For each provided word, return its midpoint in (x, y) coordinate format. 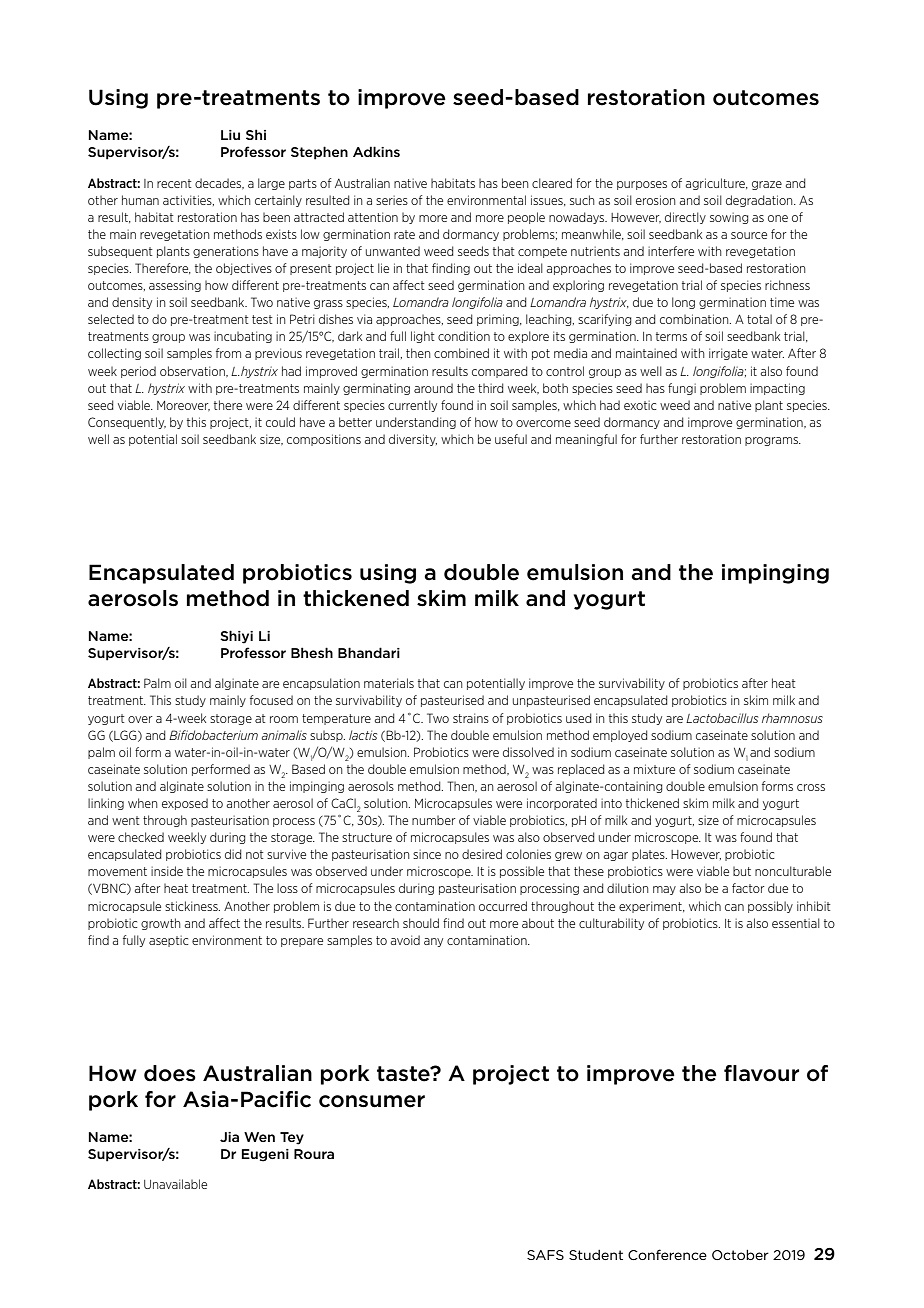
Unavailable (175, 1184)
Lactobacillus (722, 718)
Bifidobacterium (213, 735)
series (392, 200)
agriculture (716, 184)
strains (471, 718)
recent (174, 183)
